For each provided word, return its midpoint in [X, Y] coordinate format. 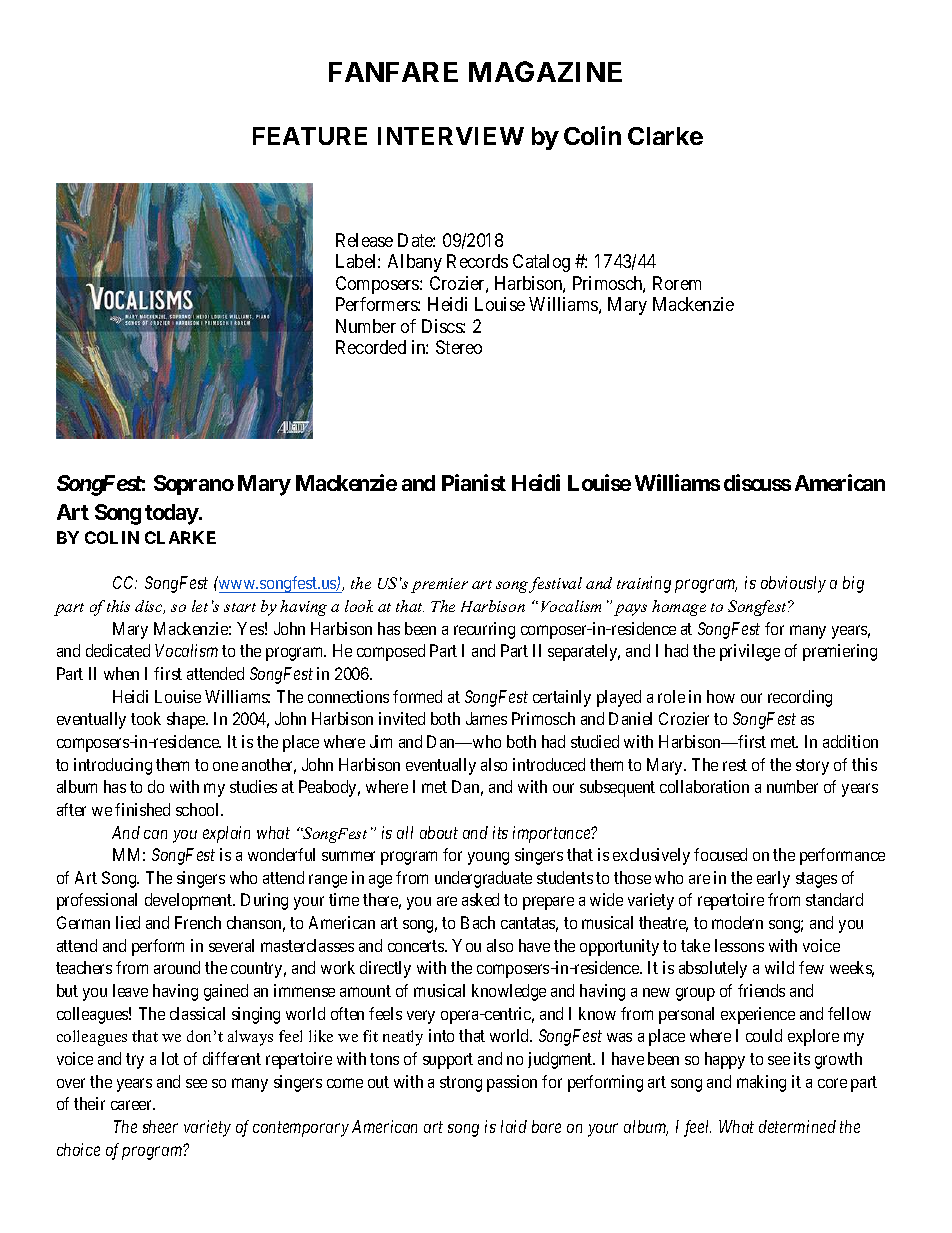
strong [461, 1084]
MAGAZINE [545, 71]
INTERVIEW [451, 136]
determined [797, 1126]
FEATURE [310, 136]
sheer [160, 1126]
